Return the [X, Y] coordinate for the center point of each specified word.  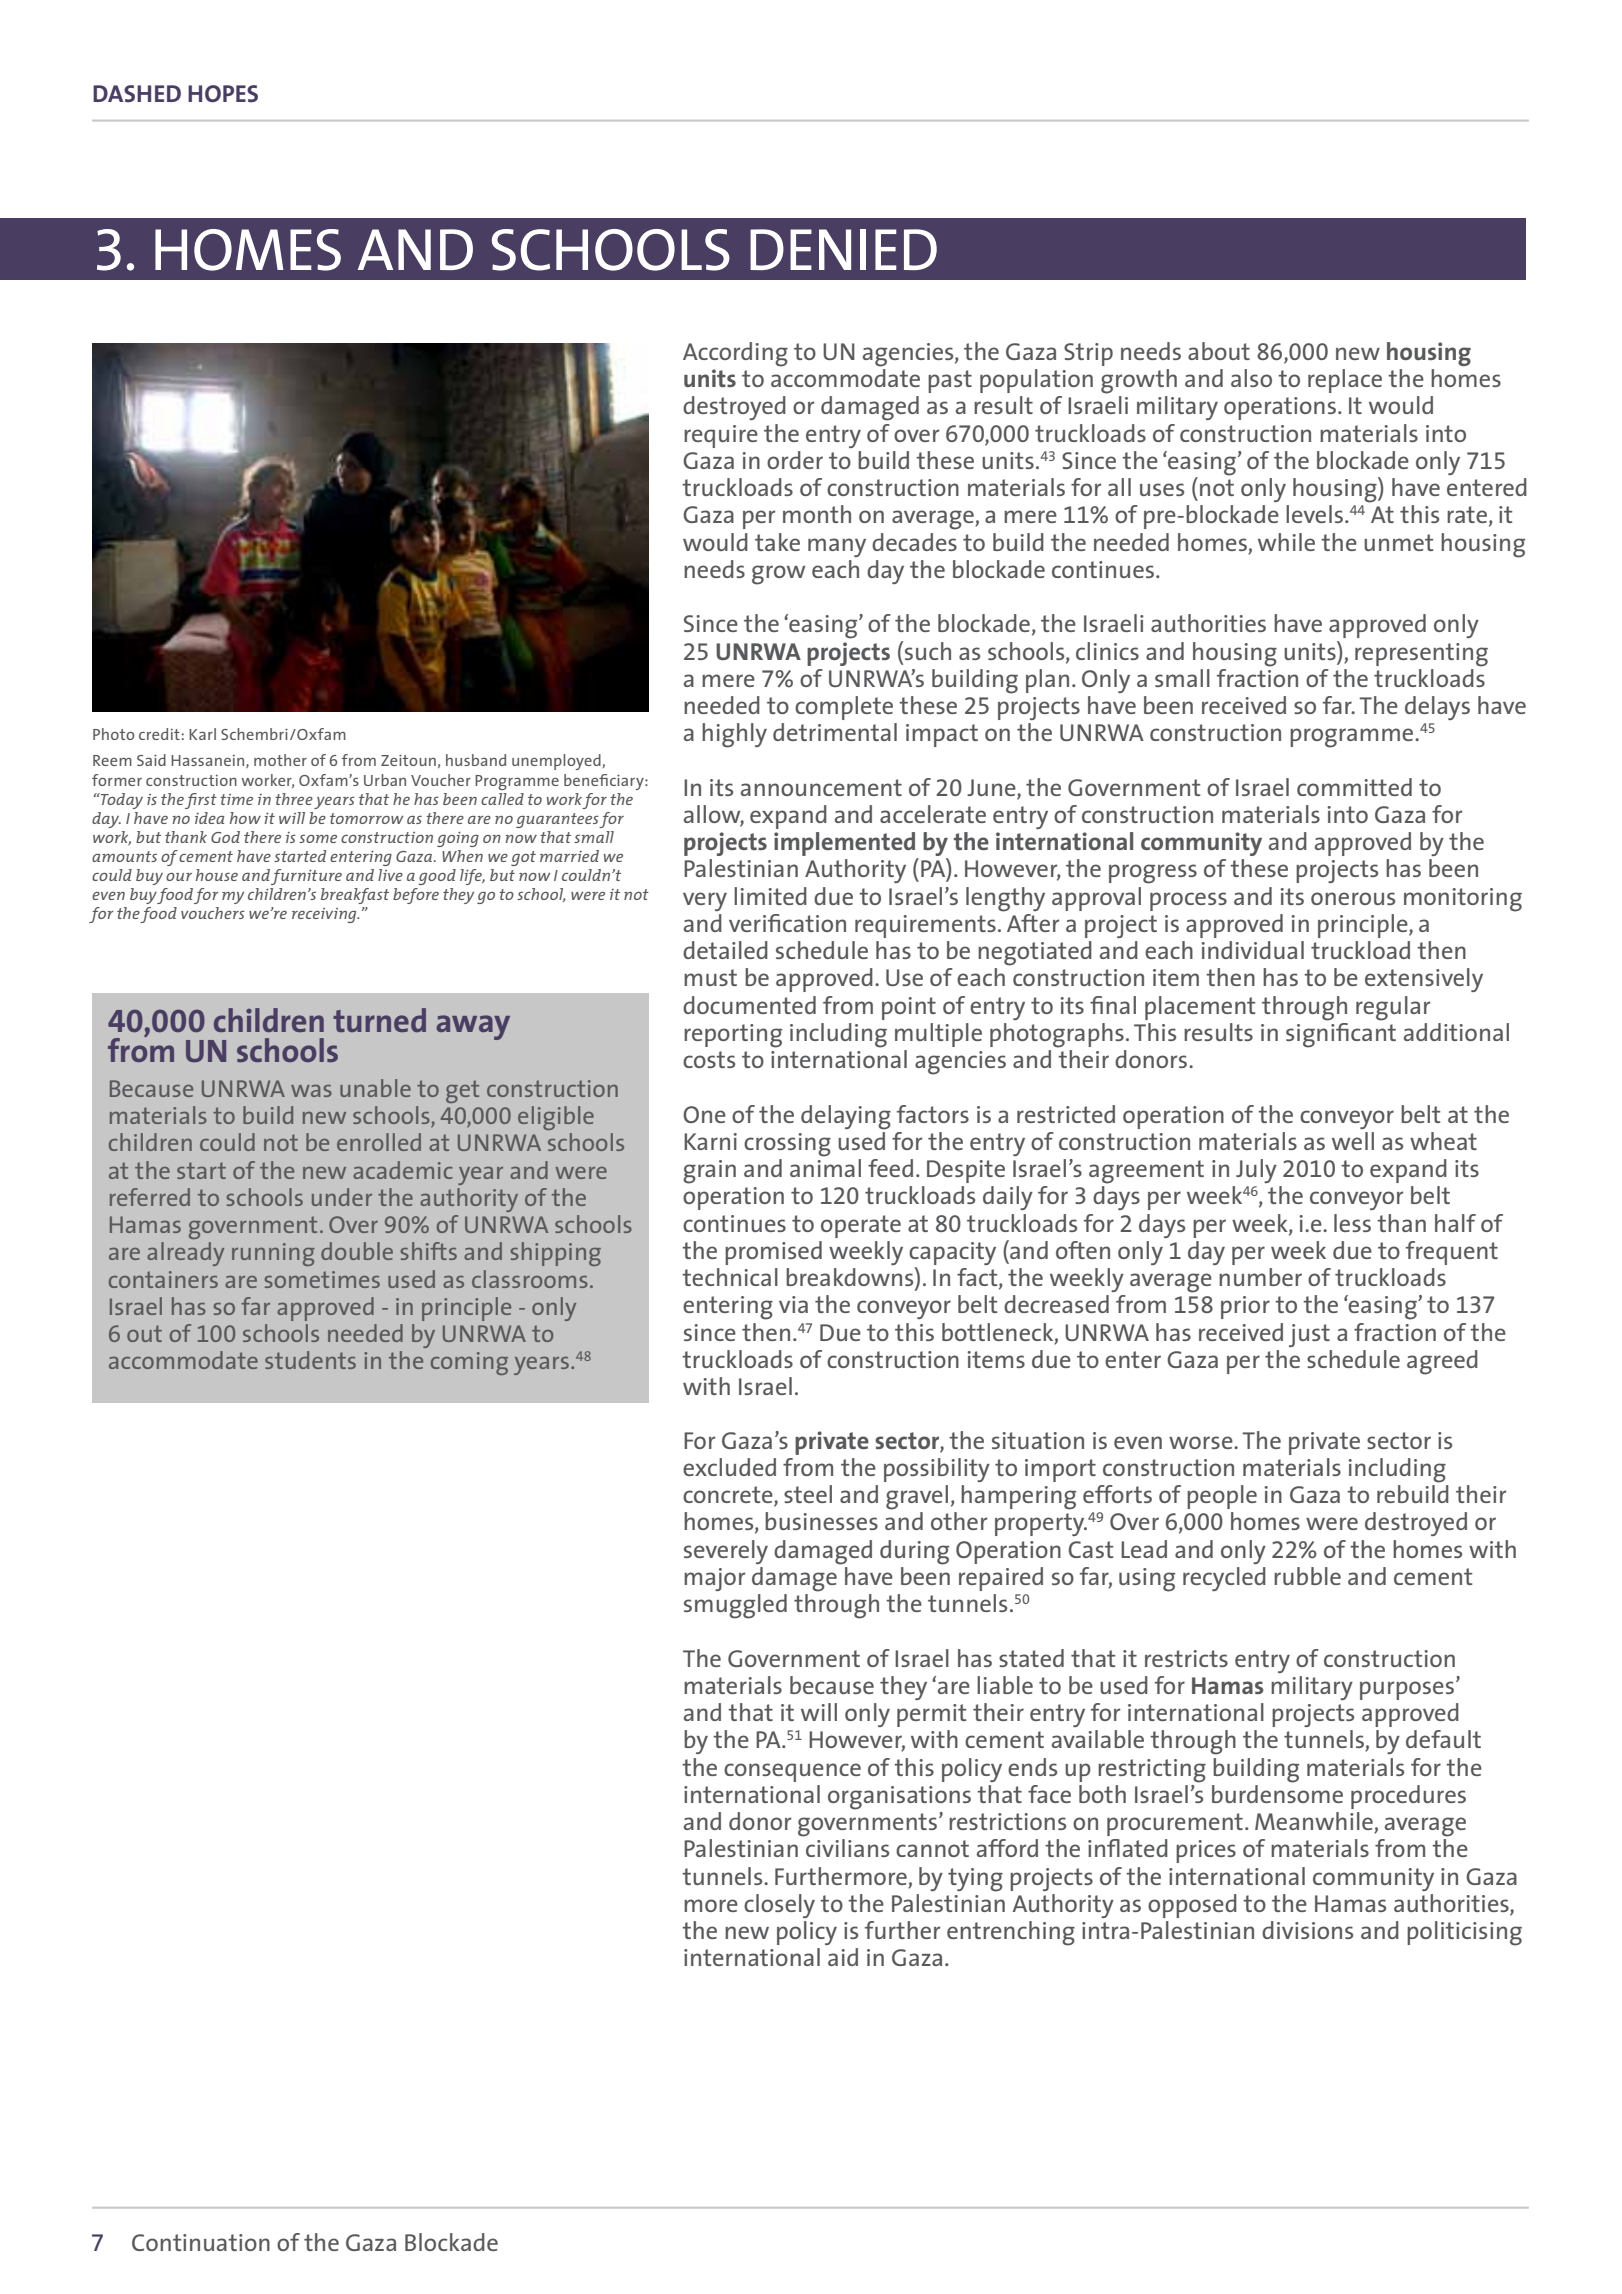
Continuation [201, 2242]
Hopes [223, 94]
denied [843, 249]
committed [1354, 787]
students [310, 1360]
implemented [846, 845]
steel [808, 1494]
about [1219, 351]
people [1222, 1497]
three [294, 799]
